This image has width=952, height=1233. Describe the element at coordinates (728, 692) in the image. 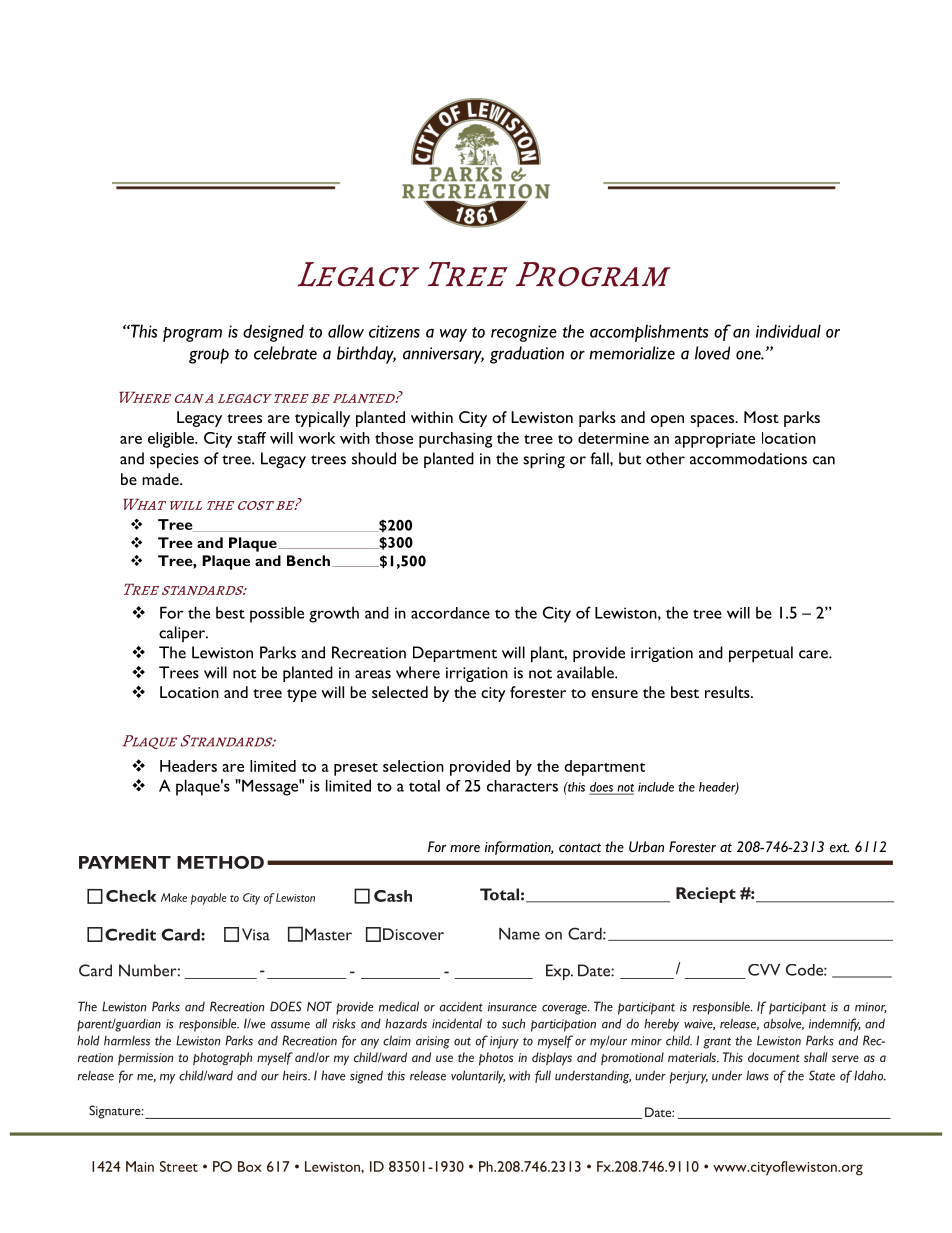

I see `results` at that location.
